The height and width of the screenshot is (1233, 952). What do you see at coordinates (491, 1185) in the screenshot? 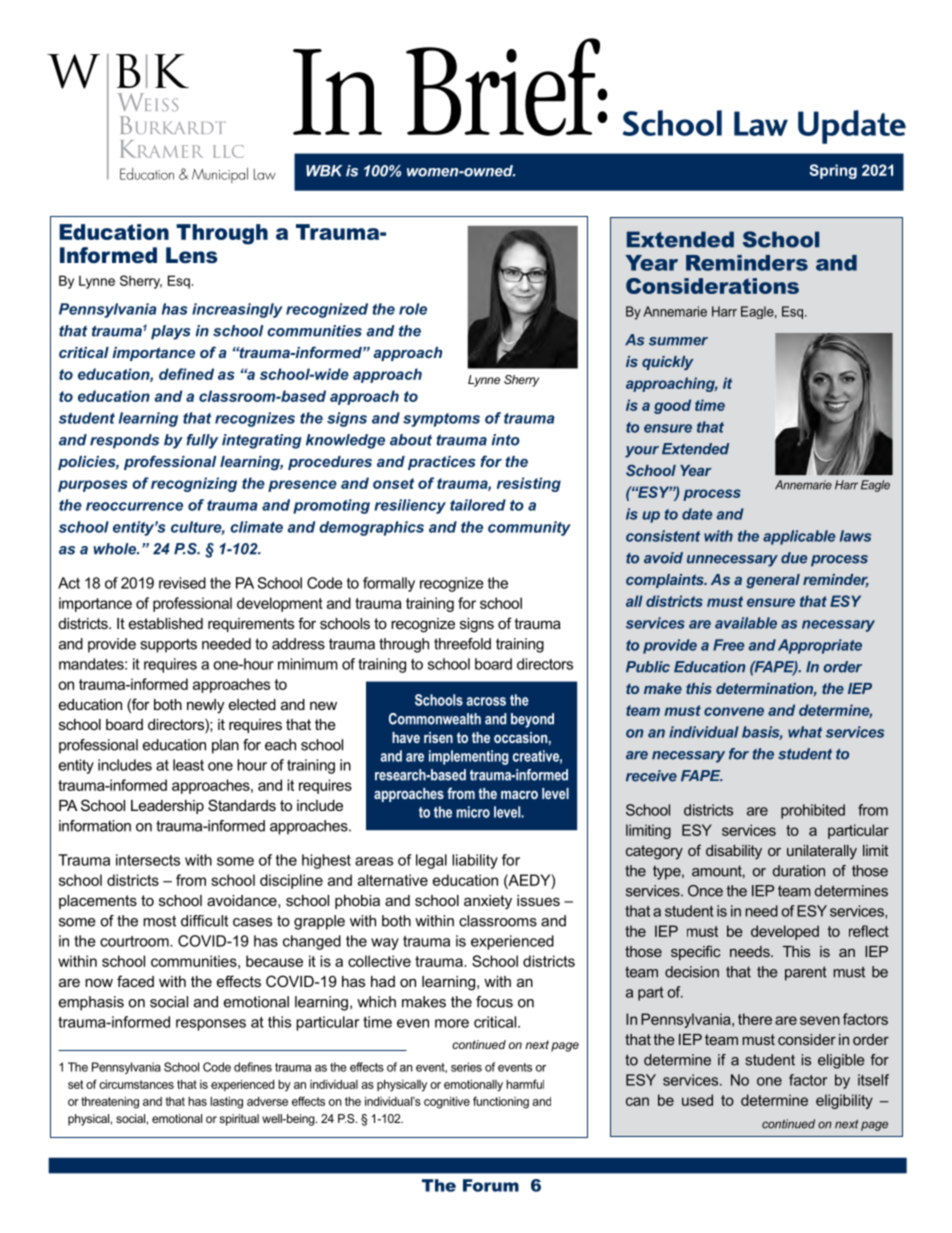
I see `Forum` at bounding box center [491, 1185].
